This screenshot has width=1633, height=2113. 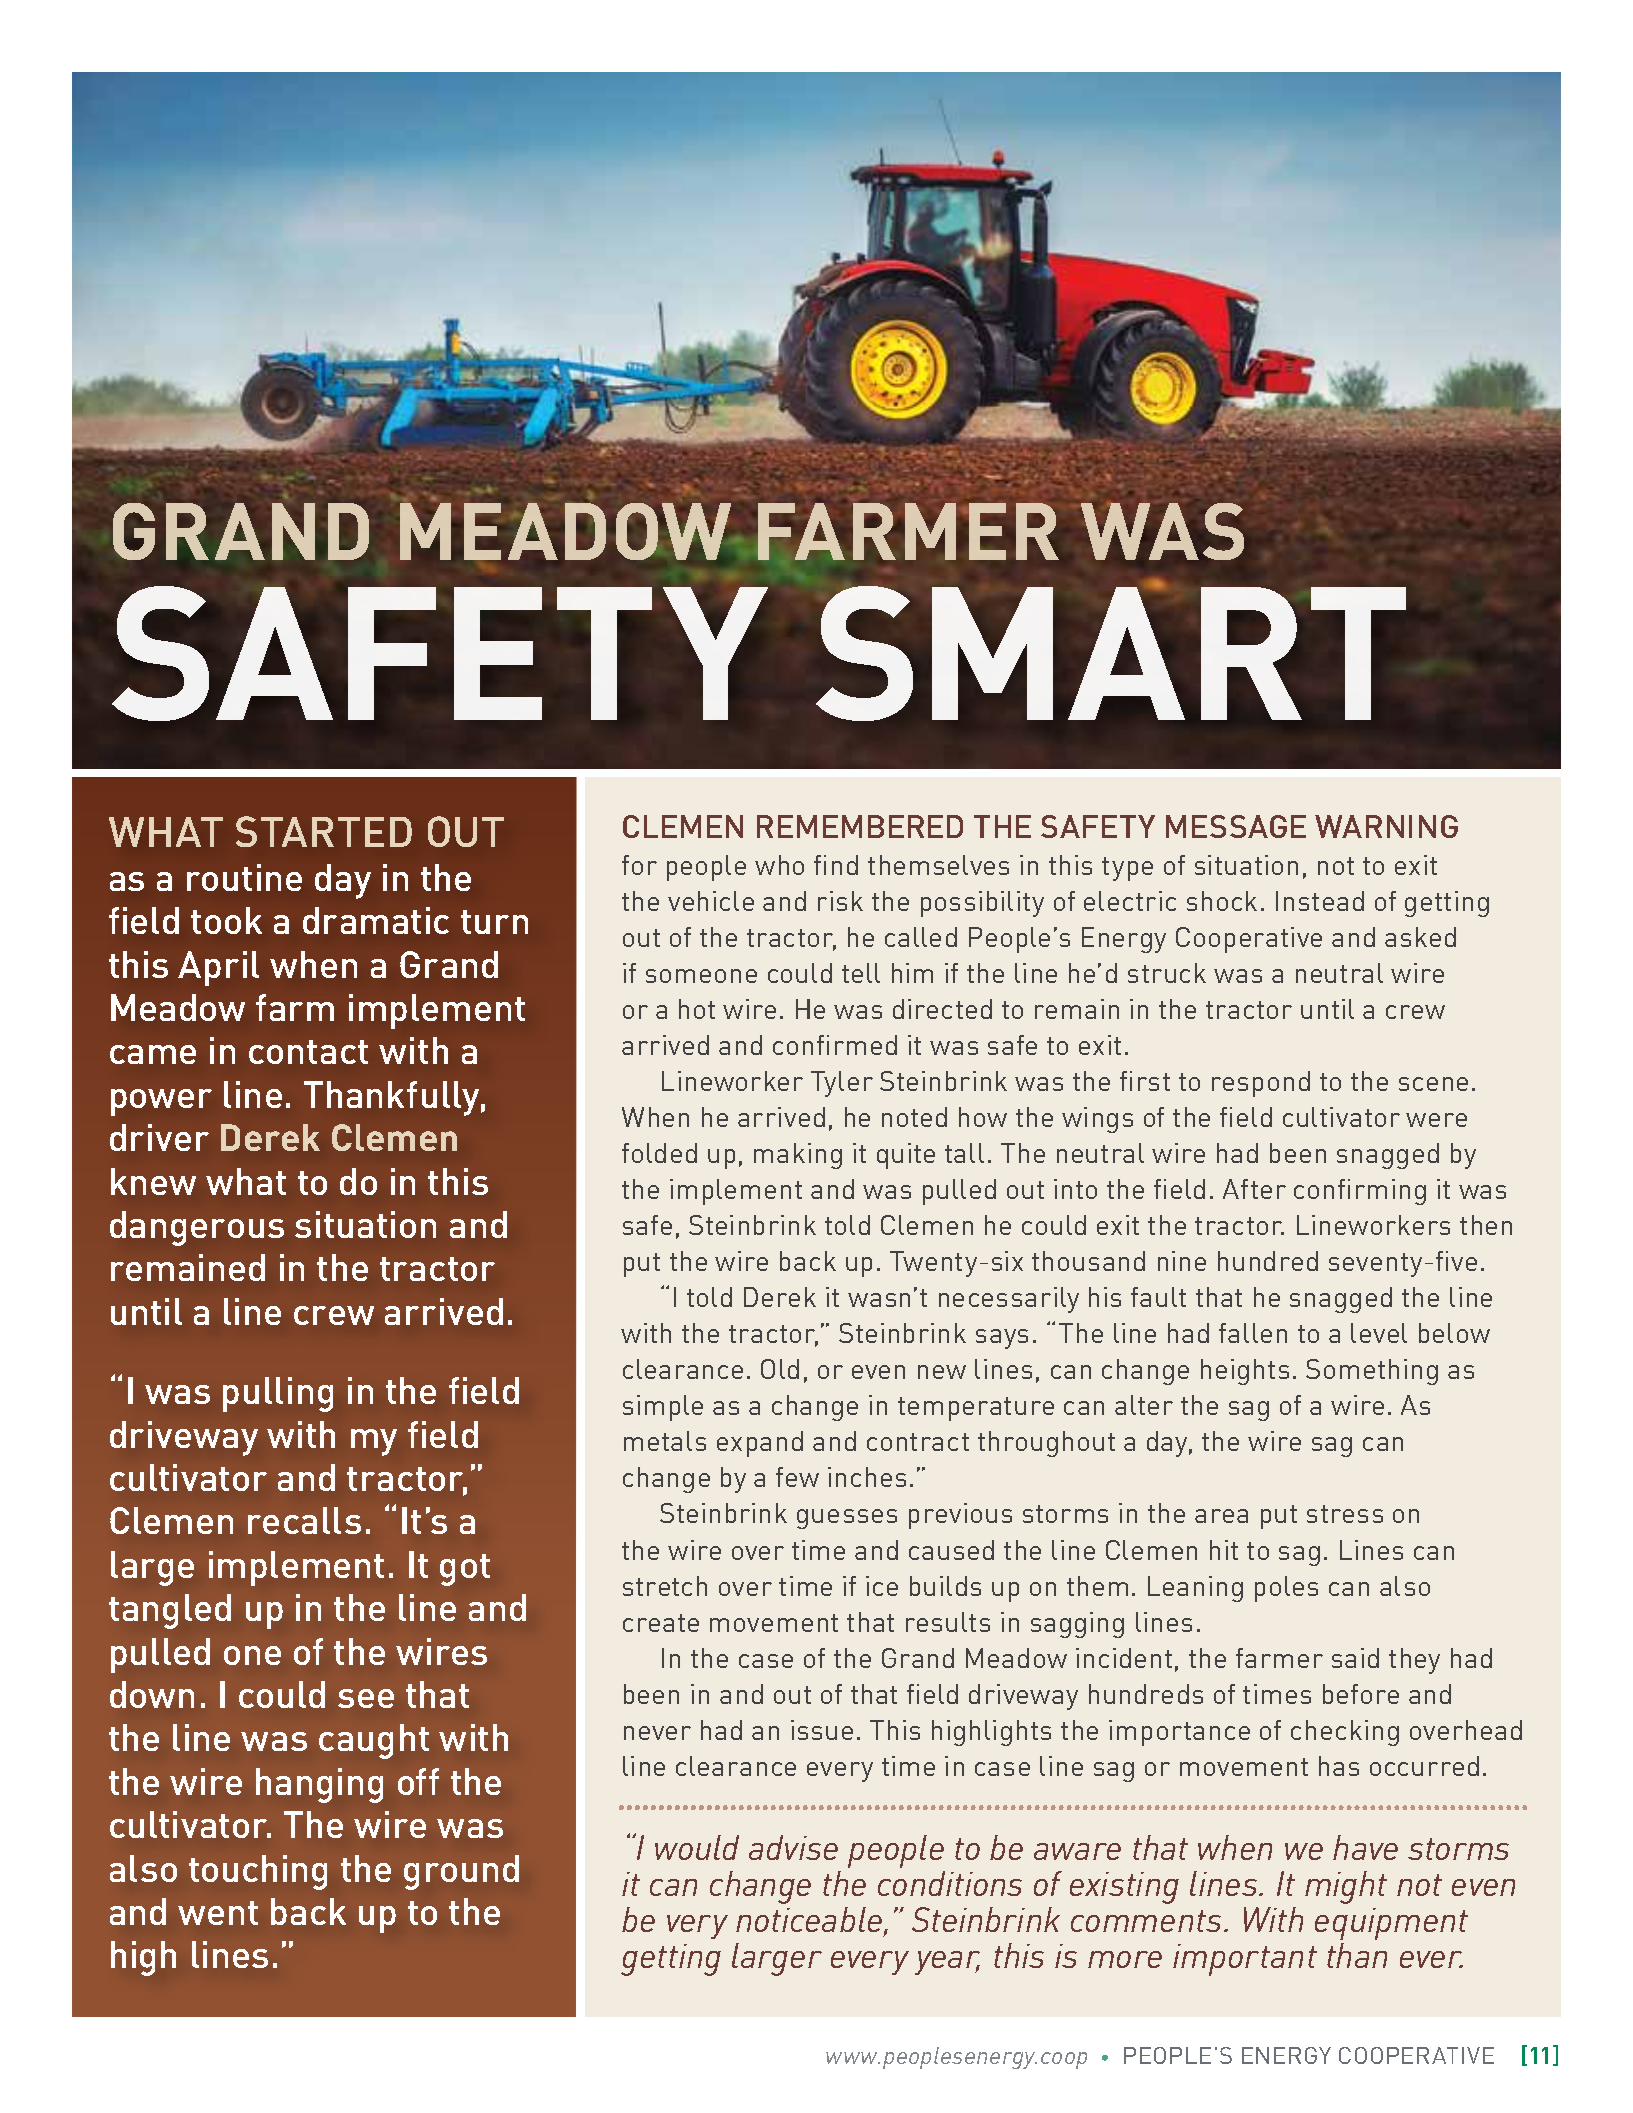 What do you see at coordinates (1391, 1924) in the screenshot?
I see `equipment` at bounding box center [1391, 1924].
